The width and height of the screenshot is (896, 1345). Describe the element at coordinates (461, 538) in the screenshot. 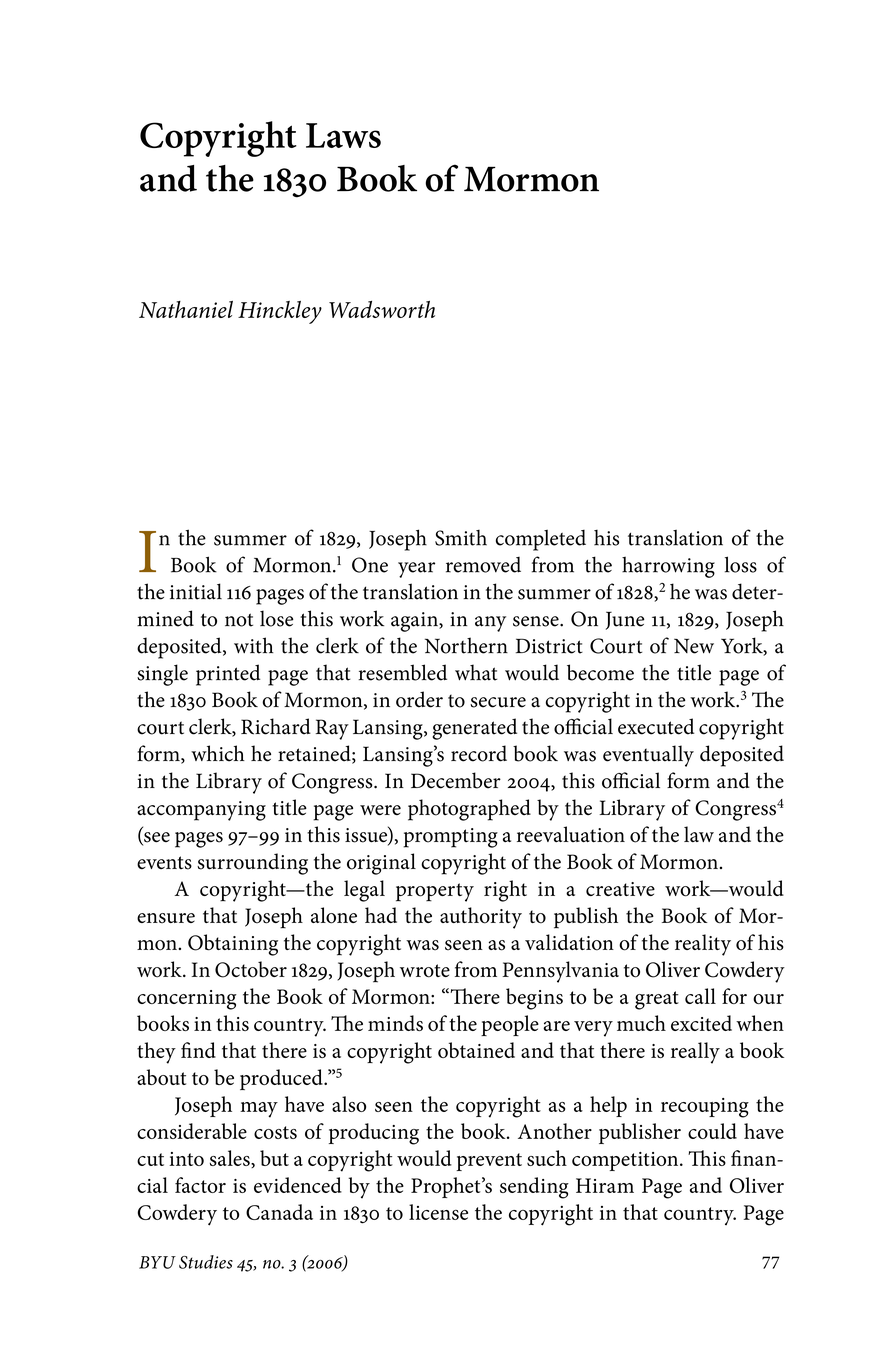

I see `Smith` at that location.
